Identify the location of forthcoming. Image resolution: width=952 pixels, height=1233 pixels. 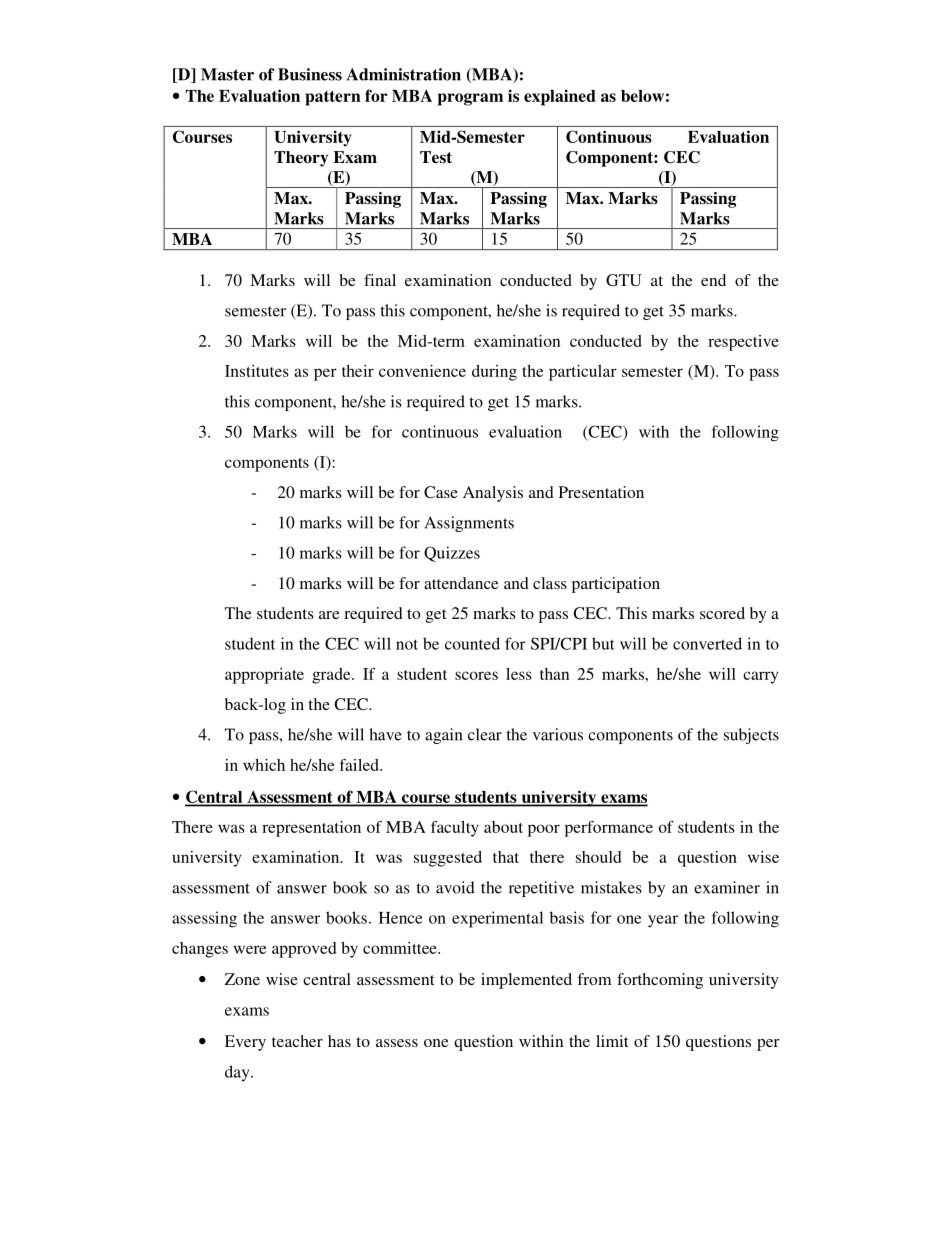
(660, 981).
